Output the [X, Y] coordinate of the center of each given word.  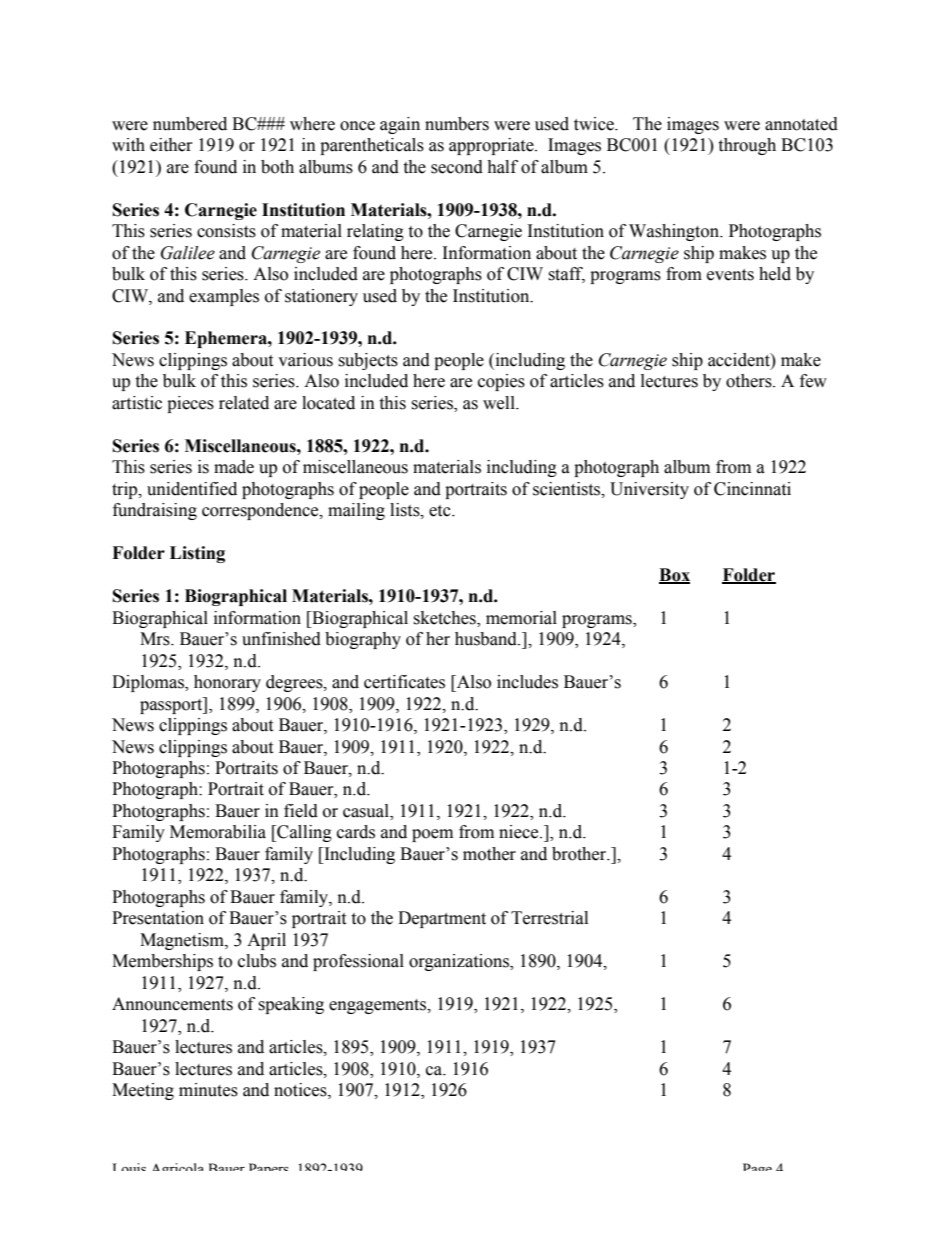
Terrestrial [549, 918]
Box [674, 575]
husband [487, 639]
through [747, 146]
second [457, 167]
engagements [378, 1006]
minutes [208, 1090]
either [171, 145]
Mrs [156, 639]
